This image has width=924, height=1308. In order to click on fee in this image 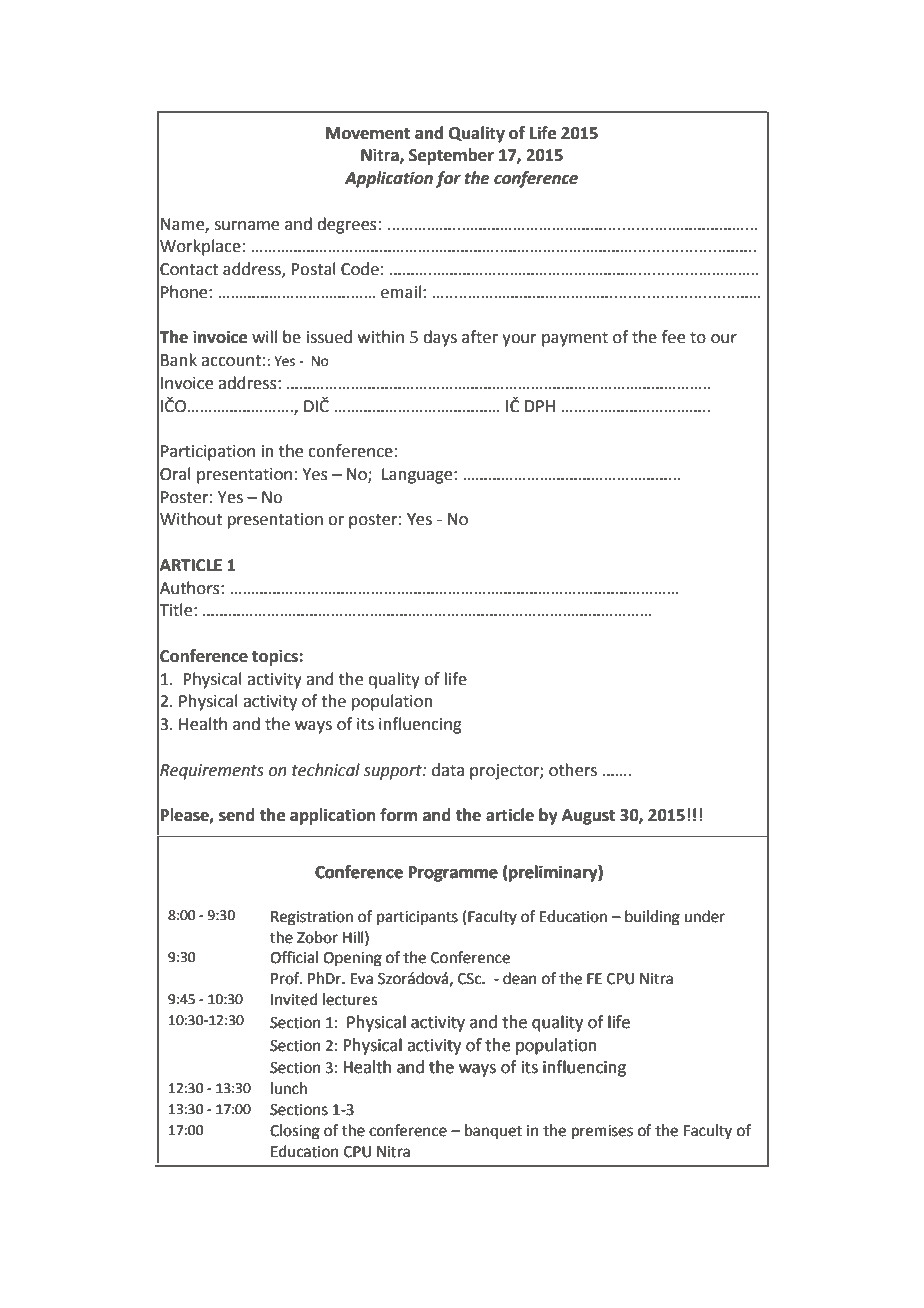, I will do `click(673, 337)`.
